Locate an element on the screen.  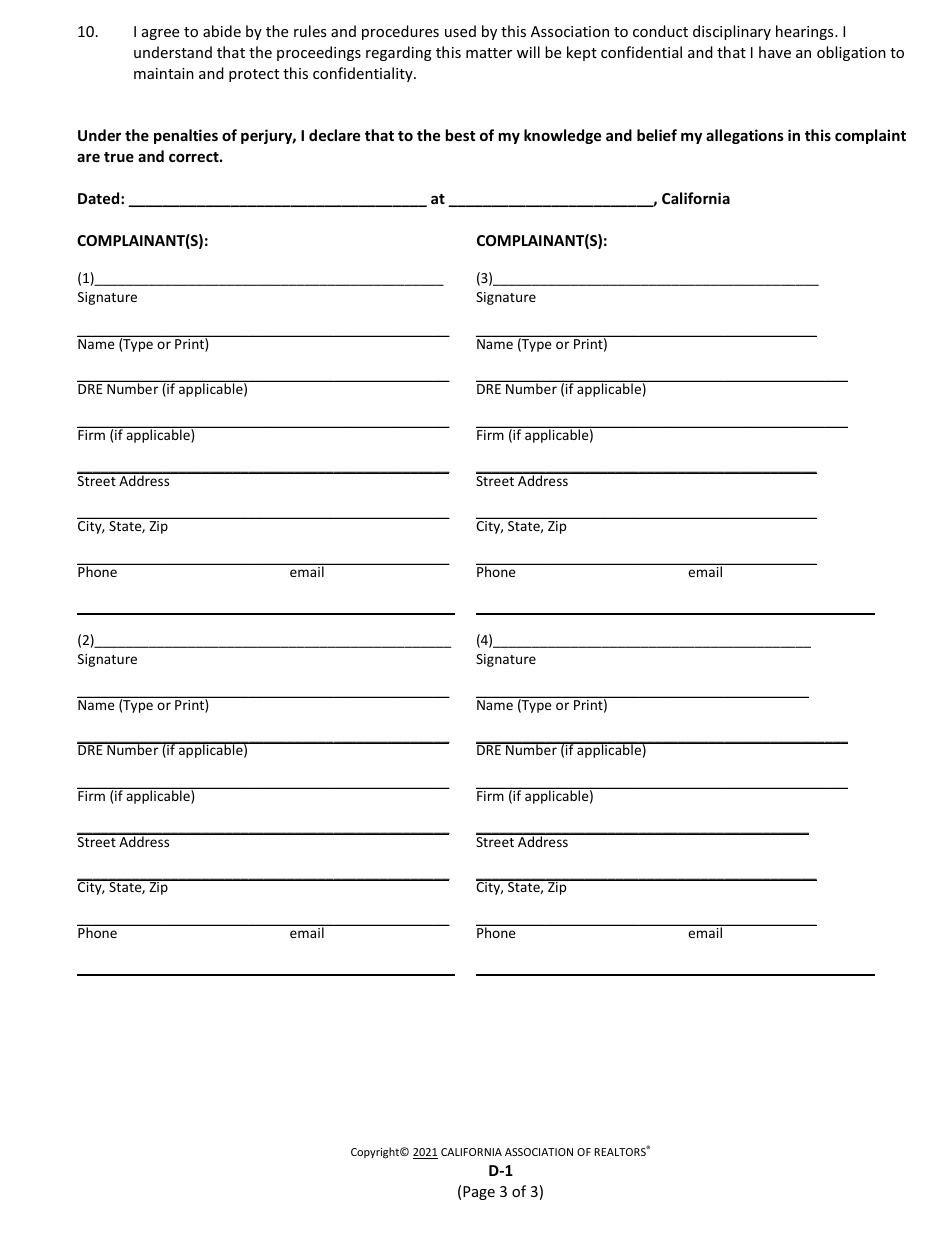
Page is located at coordinates (479, 1193).
